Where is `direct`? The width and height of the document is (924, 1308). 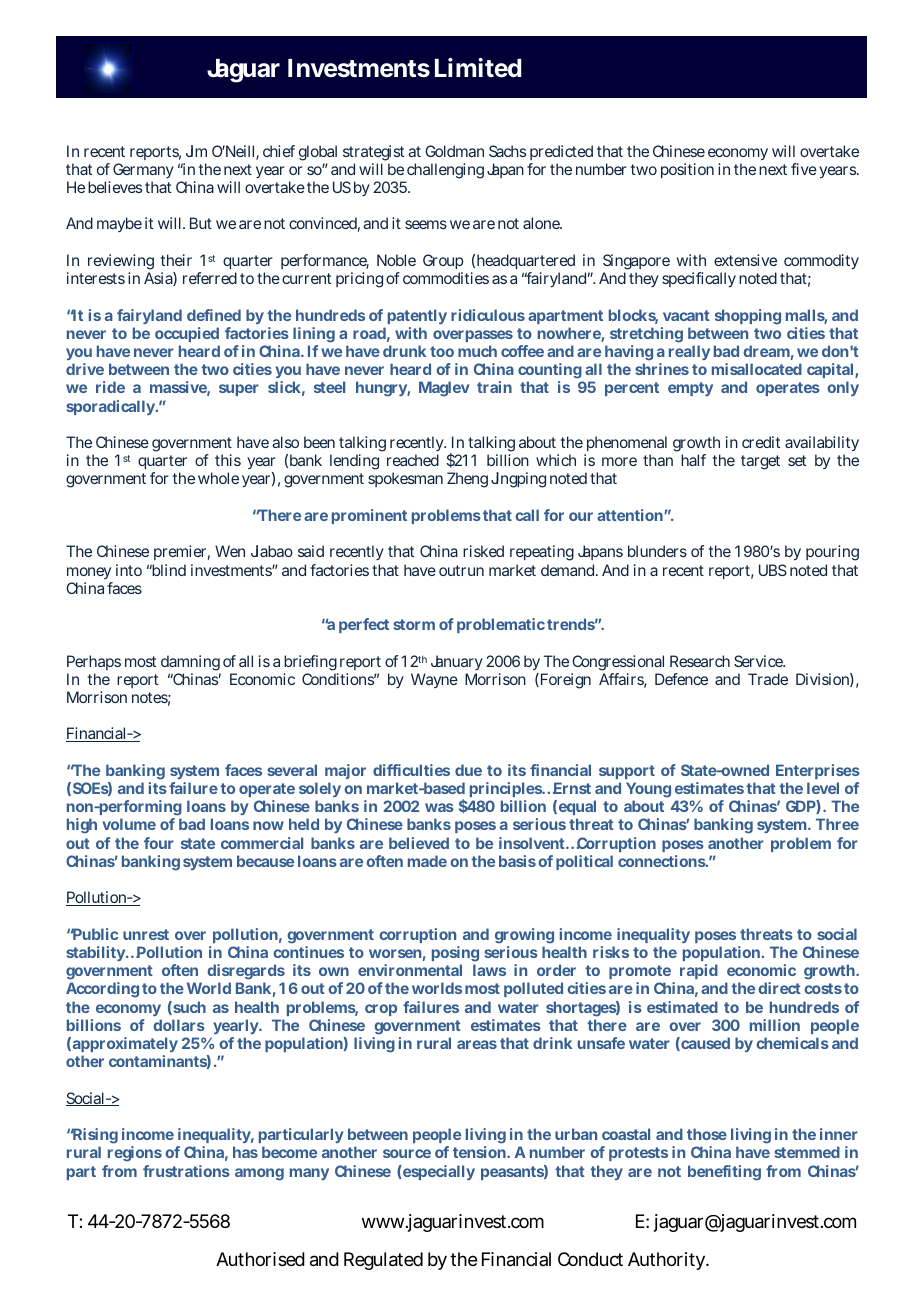 direct is located at coordinates (779, 988).
